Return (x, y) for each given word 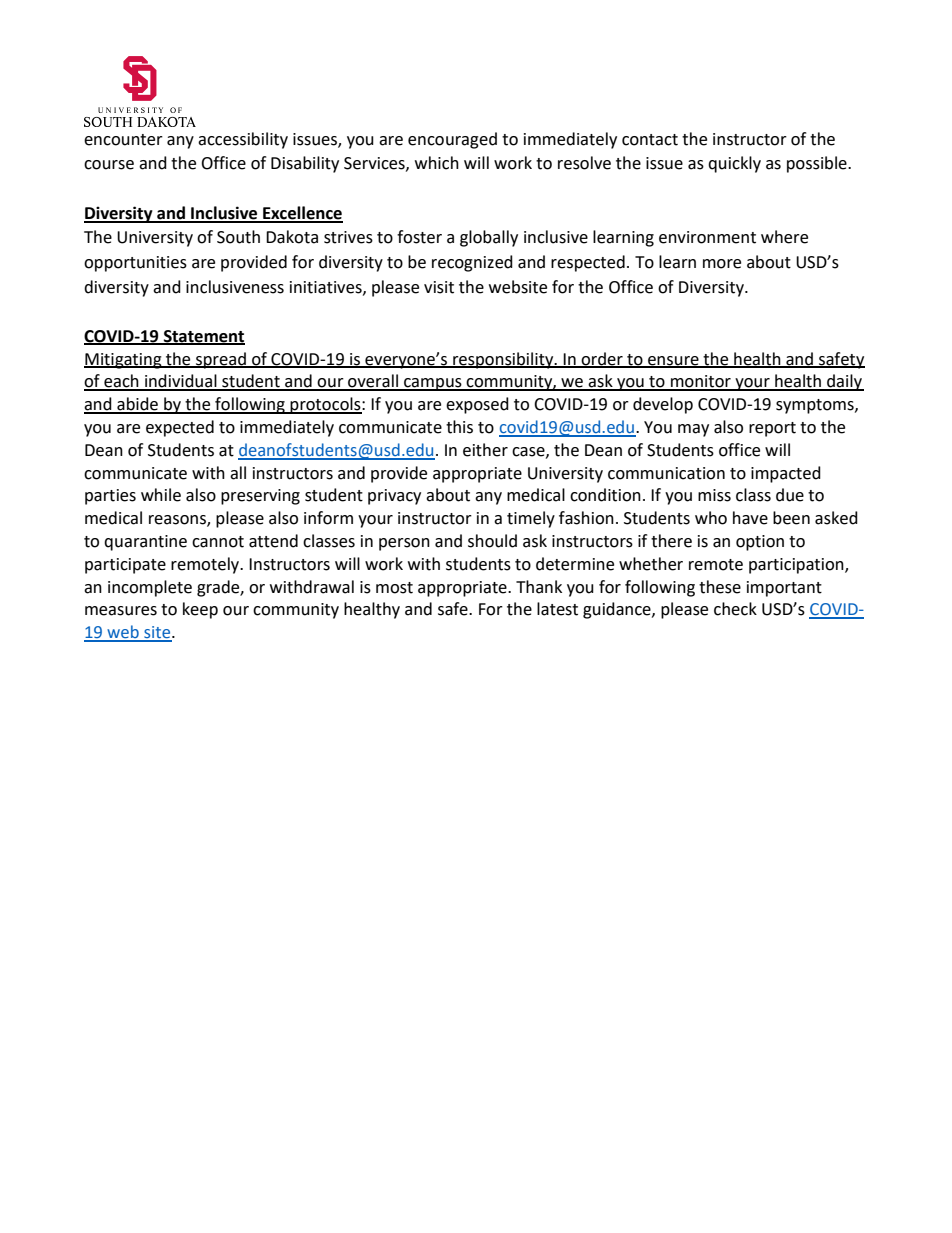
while (161, 495)
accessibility (243, 140)
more (722, 264)
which (437, 163)
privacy (394, 497)
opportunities (135, 264)
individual (181, 382)
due (790, 495)
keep (200, 610)
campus (433, 384)
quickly (734, 164)
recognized (472, 263)
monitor (701, 382)
